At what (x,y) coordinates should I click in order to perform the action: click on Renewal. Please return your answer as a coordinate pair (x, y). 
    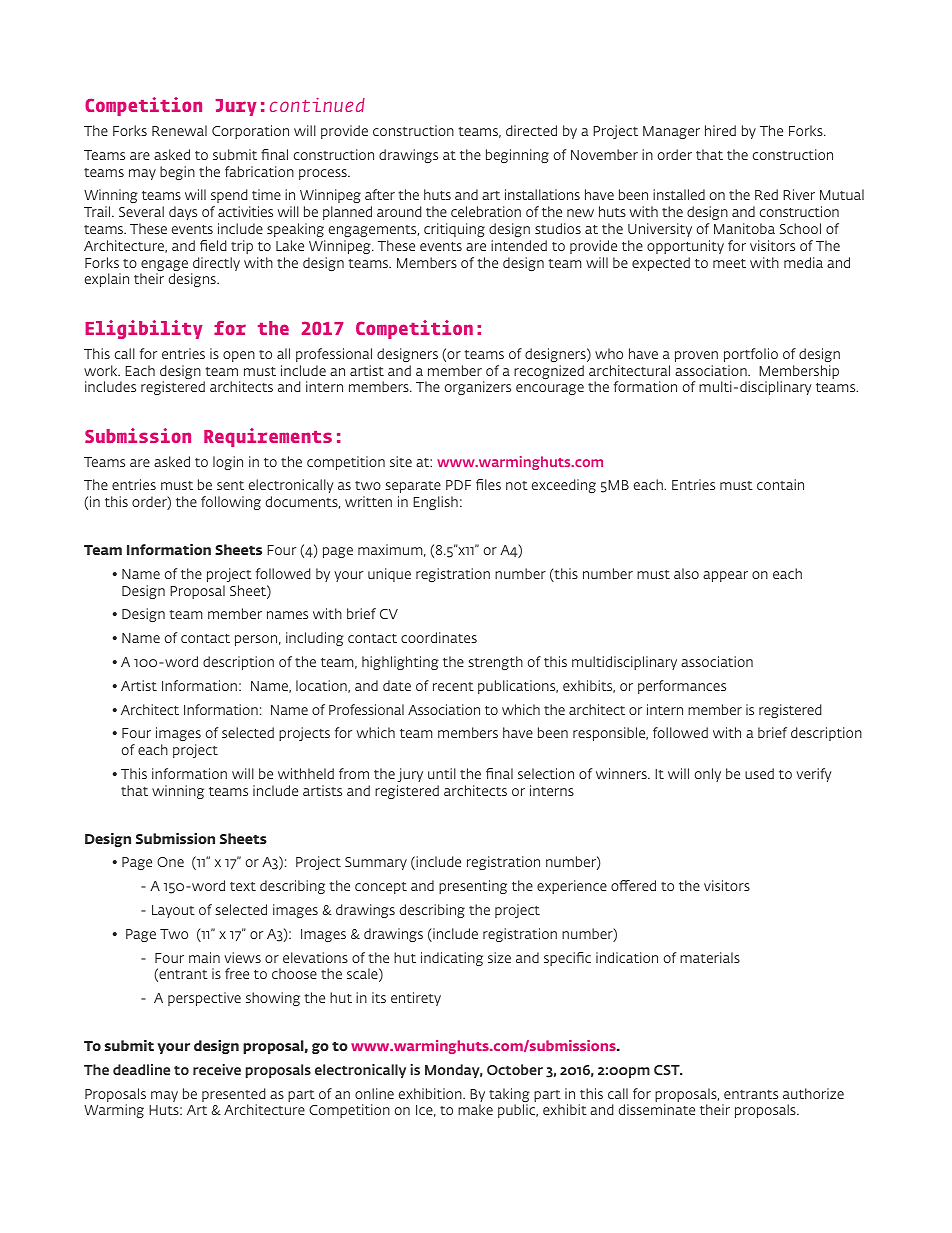
    Looking at the image, I should click on (179, 130).
